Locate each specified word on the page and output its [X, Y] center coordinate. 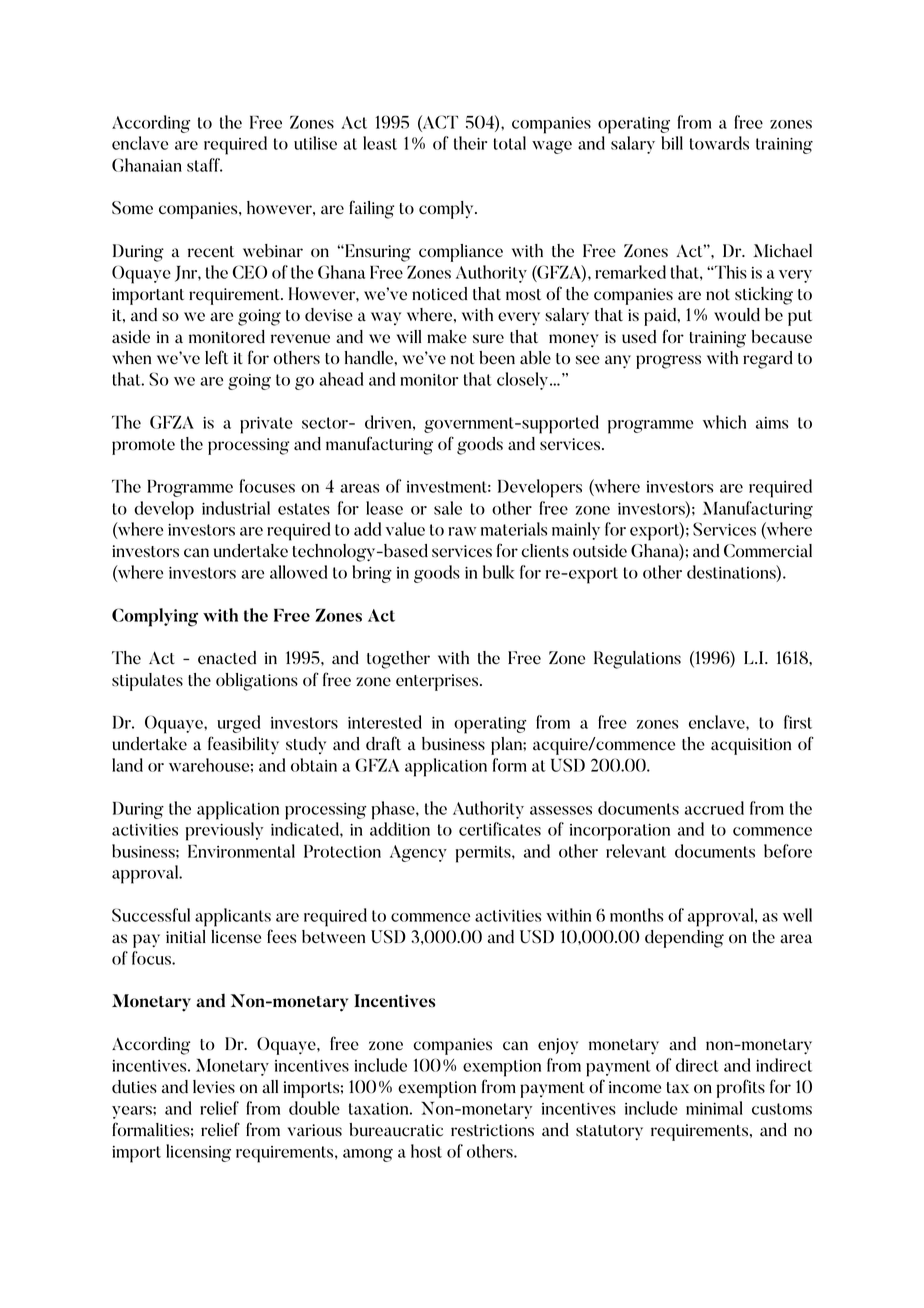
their [470, 143]
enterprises [438, 682]
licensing [198, 1153]
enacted [227, 658]
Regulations [637, 660]
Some [132, 208]
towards [719, 143]
